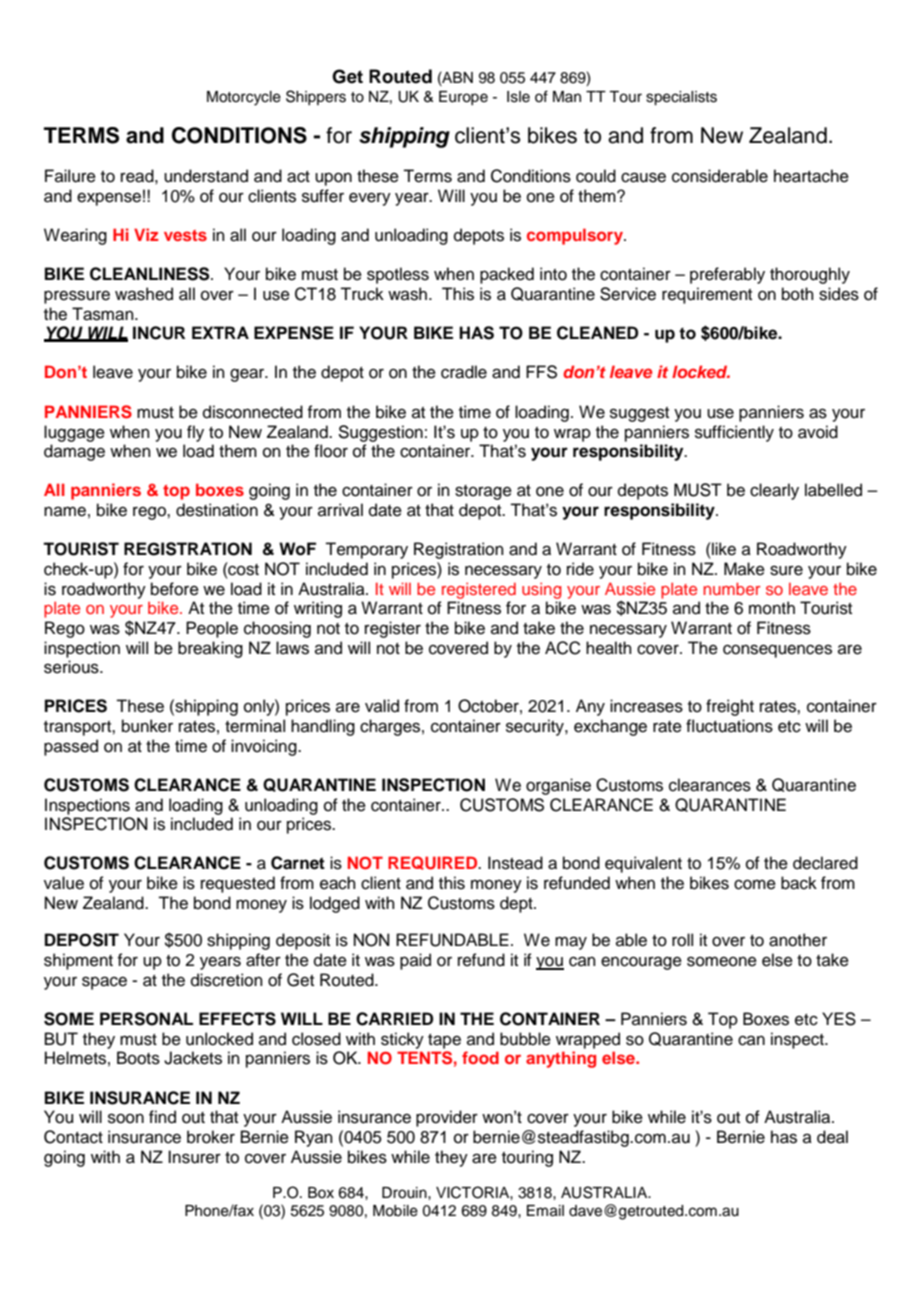 The height and width of the document is (1308, 924). I want to click on clearly, so click(774, 491).
